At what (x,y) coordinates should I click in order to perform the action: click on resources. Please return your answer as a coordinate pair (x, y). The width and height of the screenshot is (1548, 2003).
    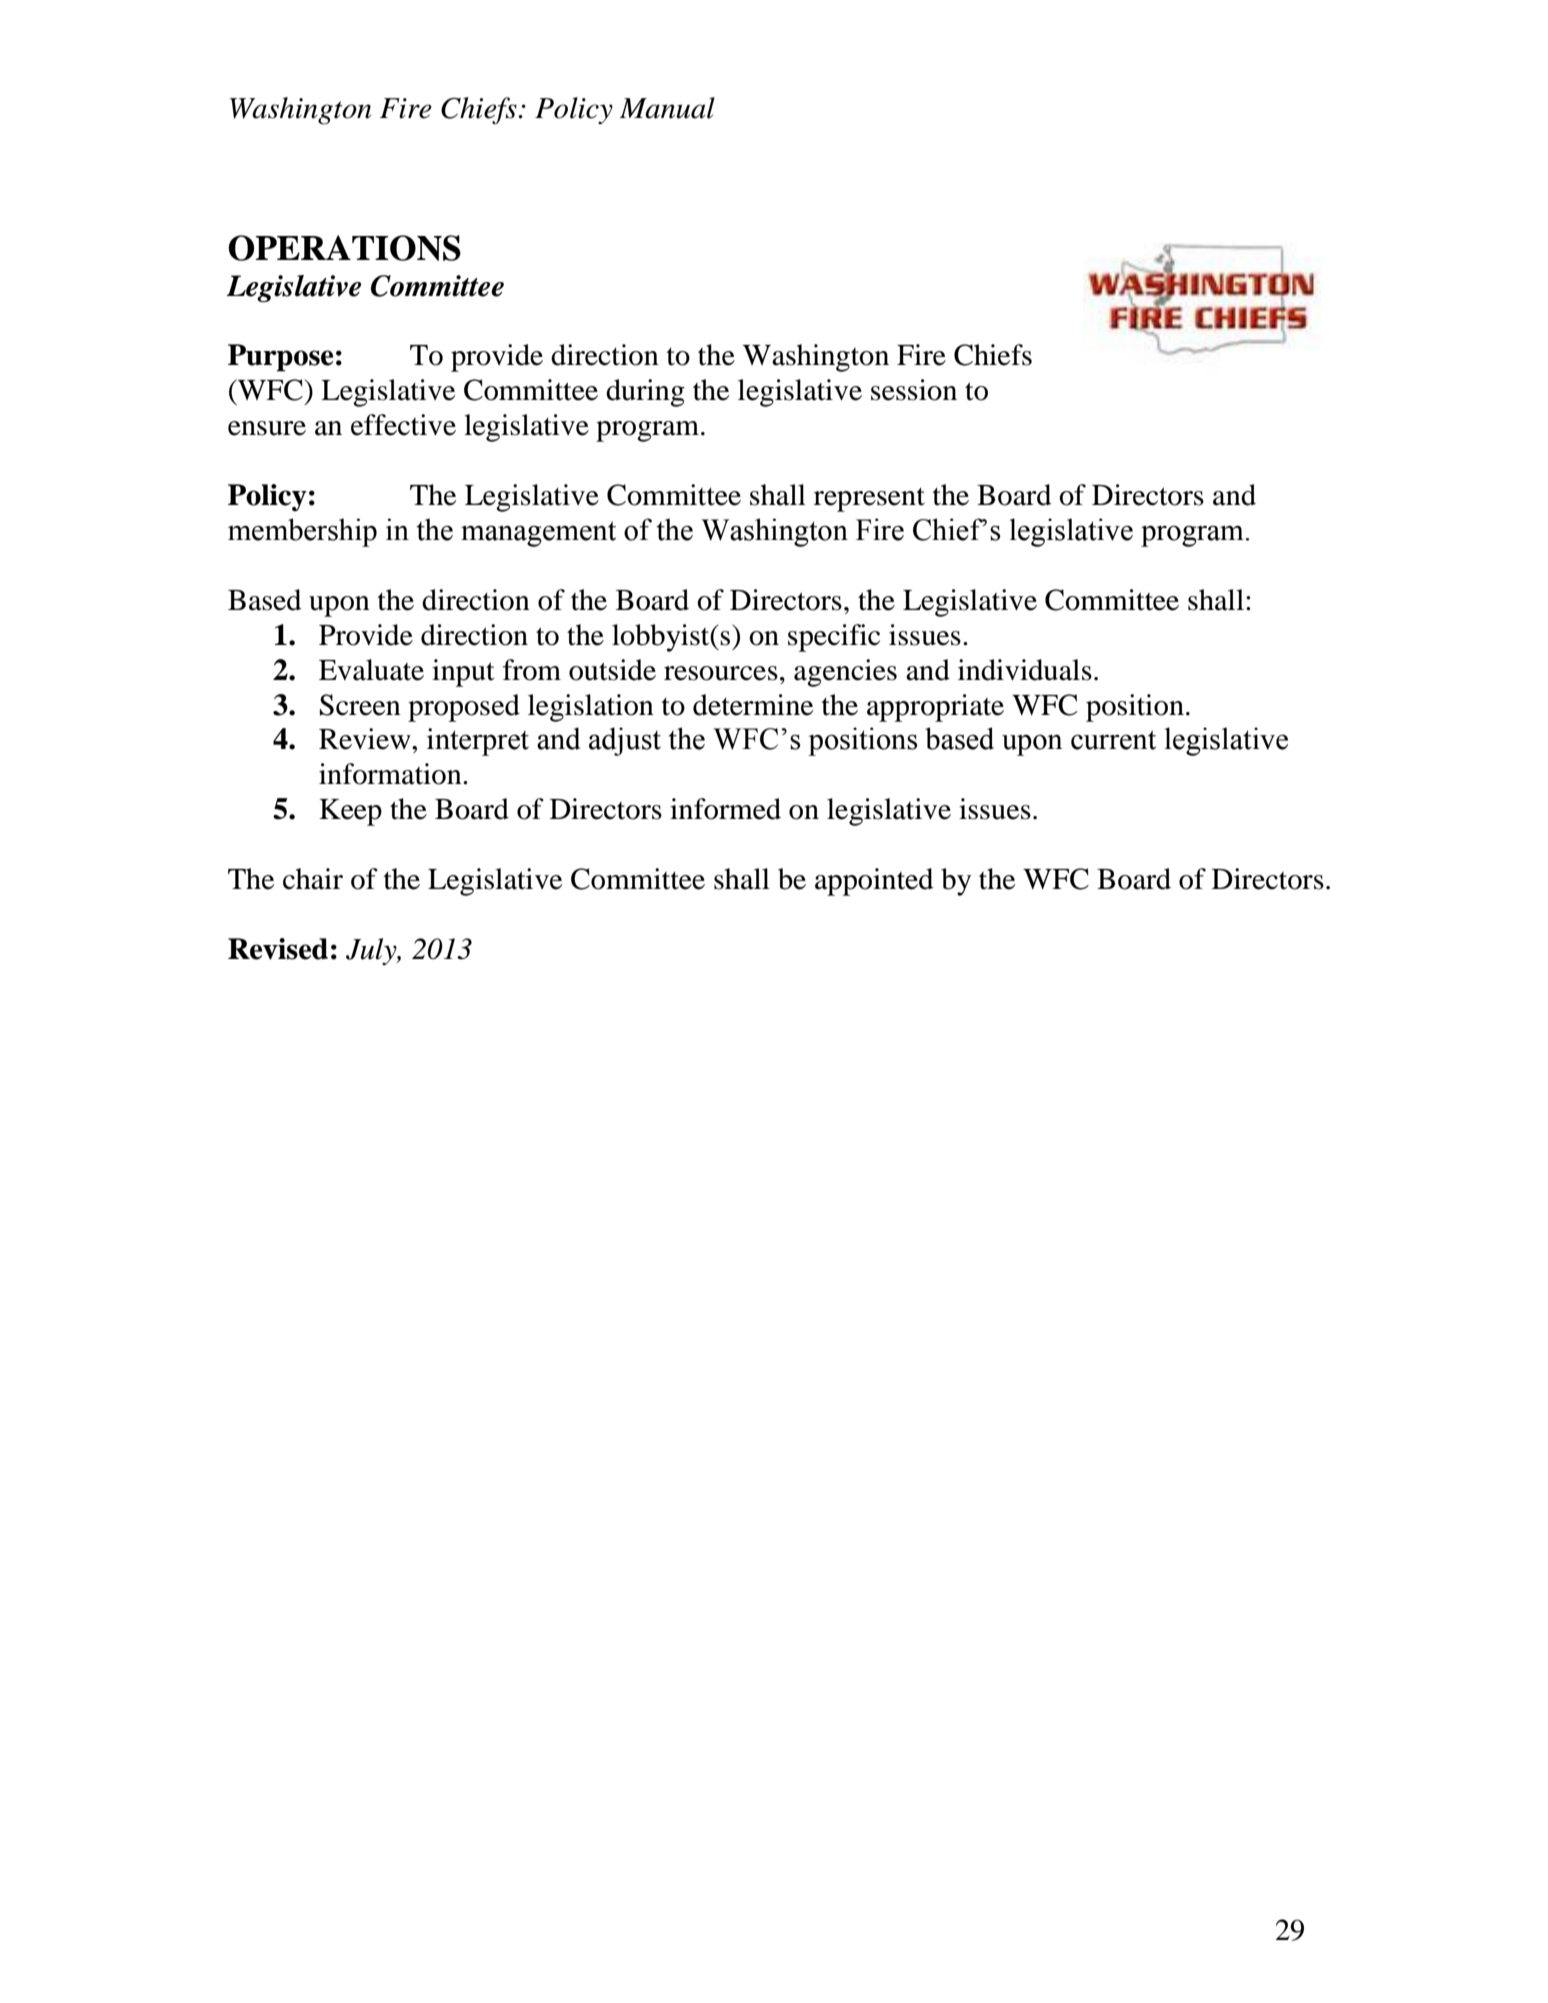
    Looking at the image, I should click on (721, 673).
